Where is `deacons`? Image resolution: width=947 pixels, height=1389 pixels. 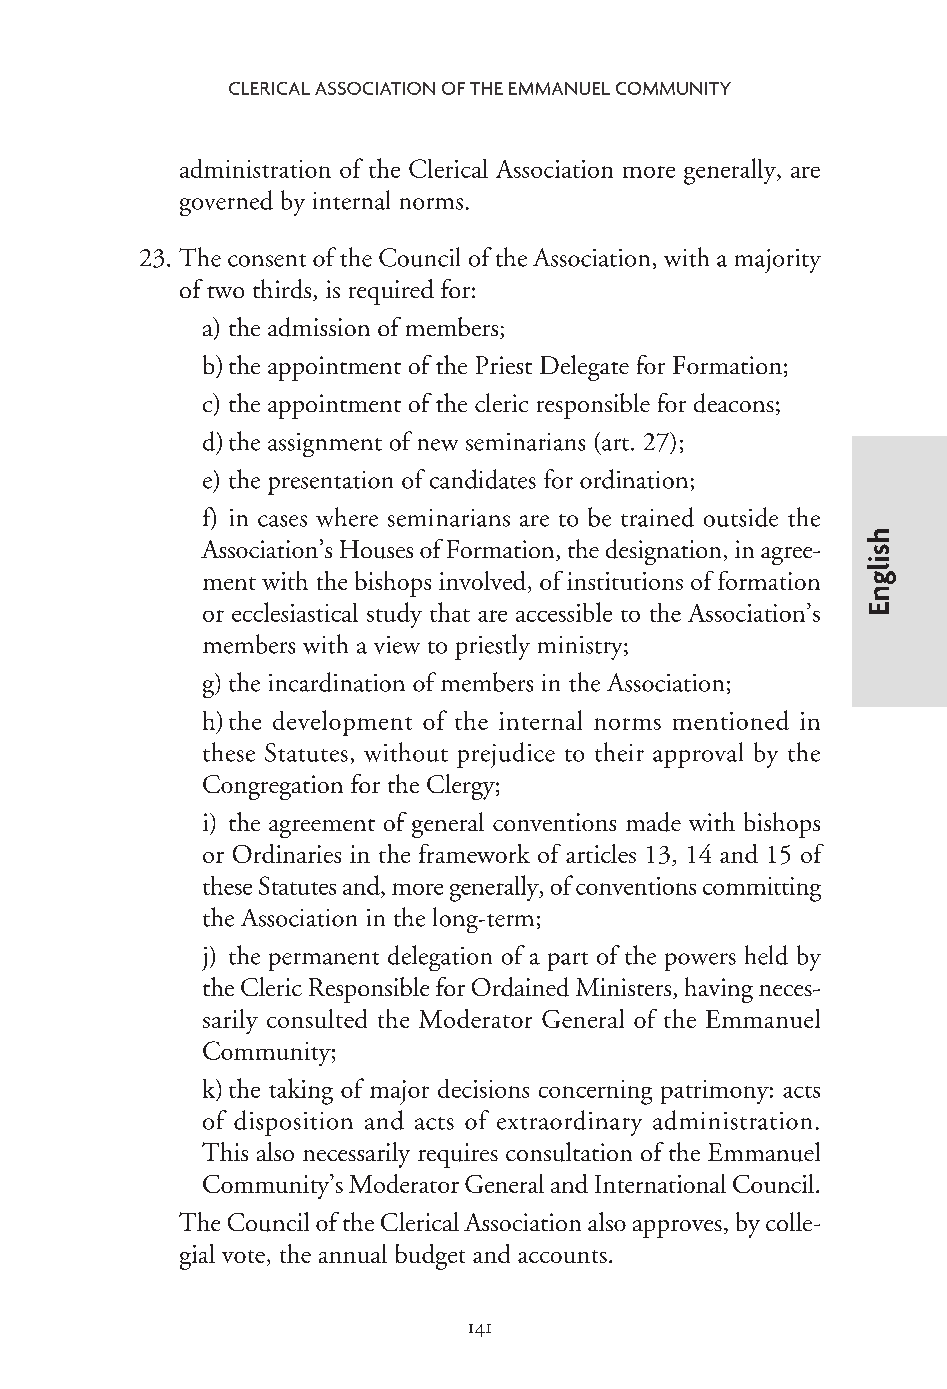
deacons is located at coordinates (734, 403).
